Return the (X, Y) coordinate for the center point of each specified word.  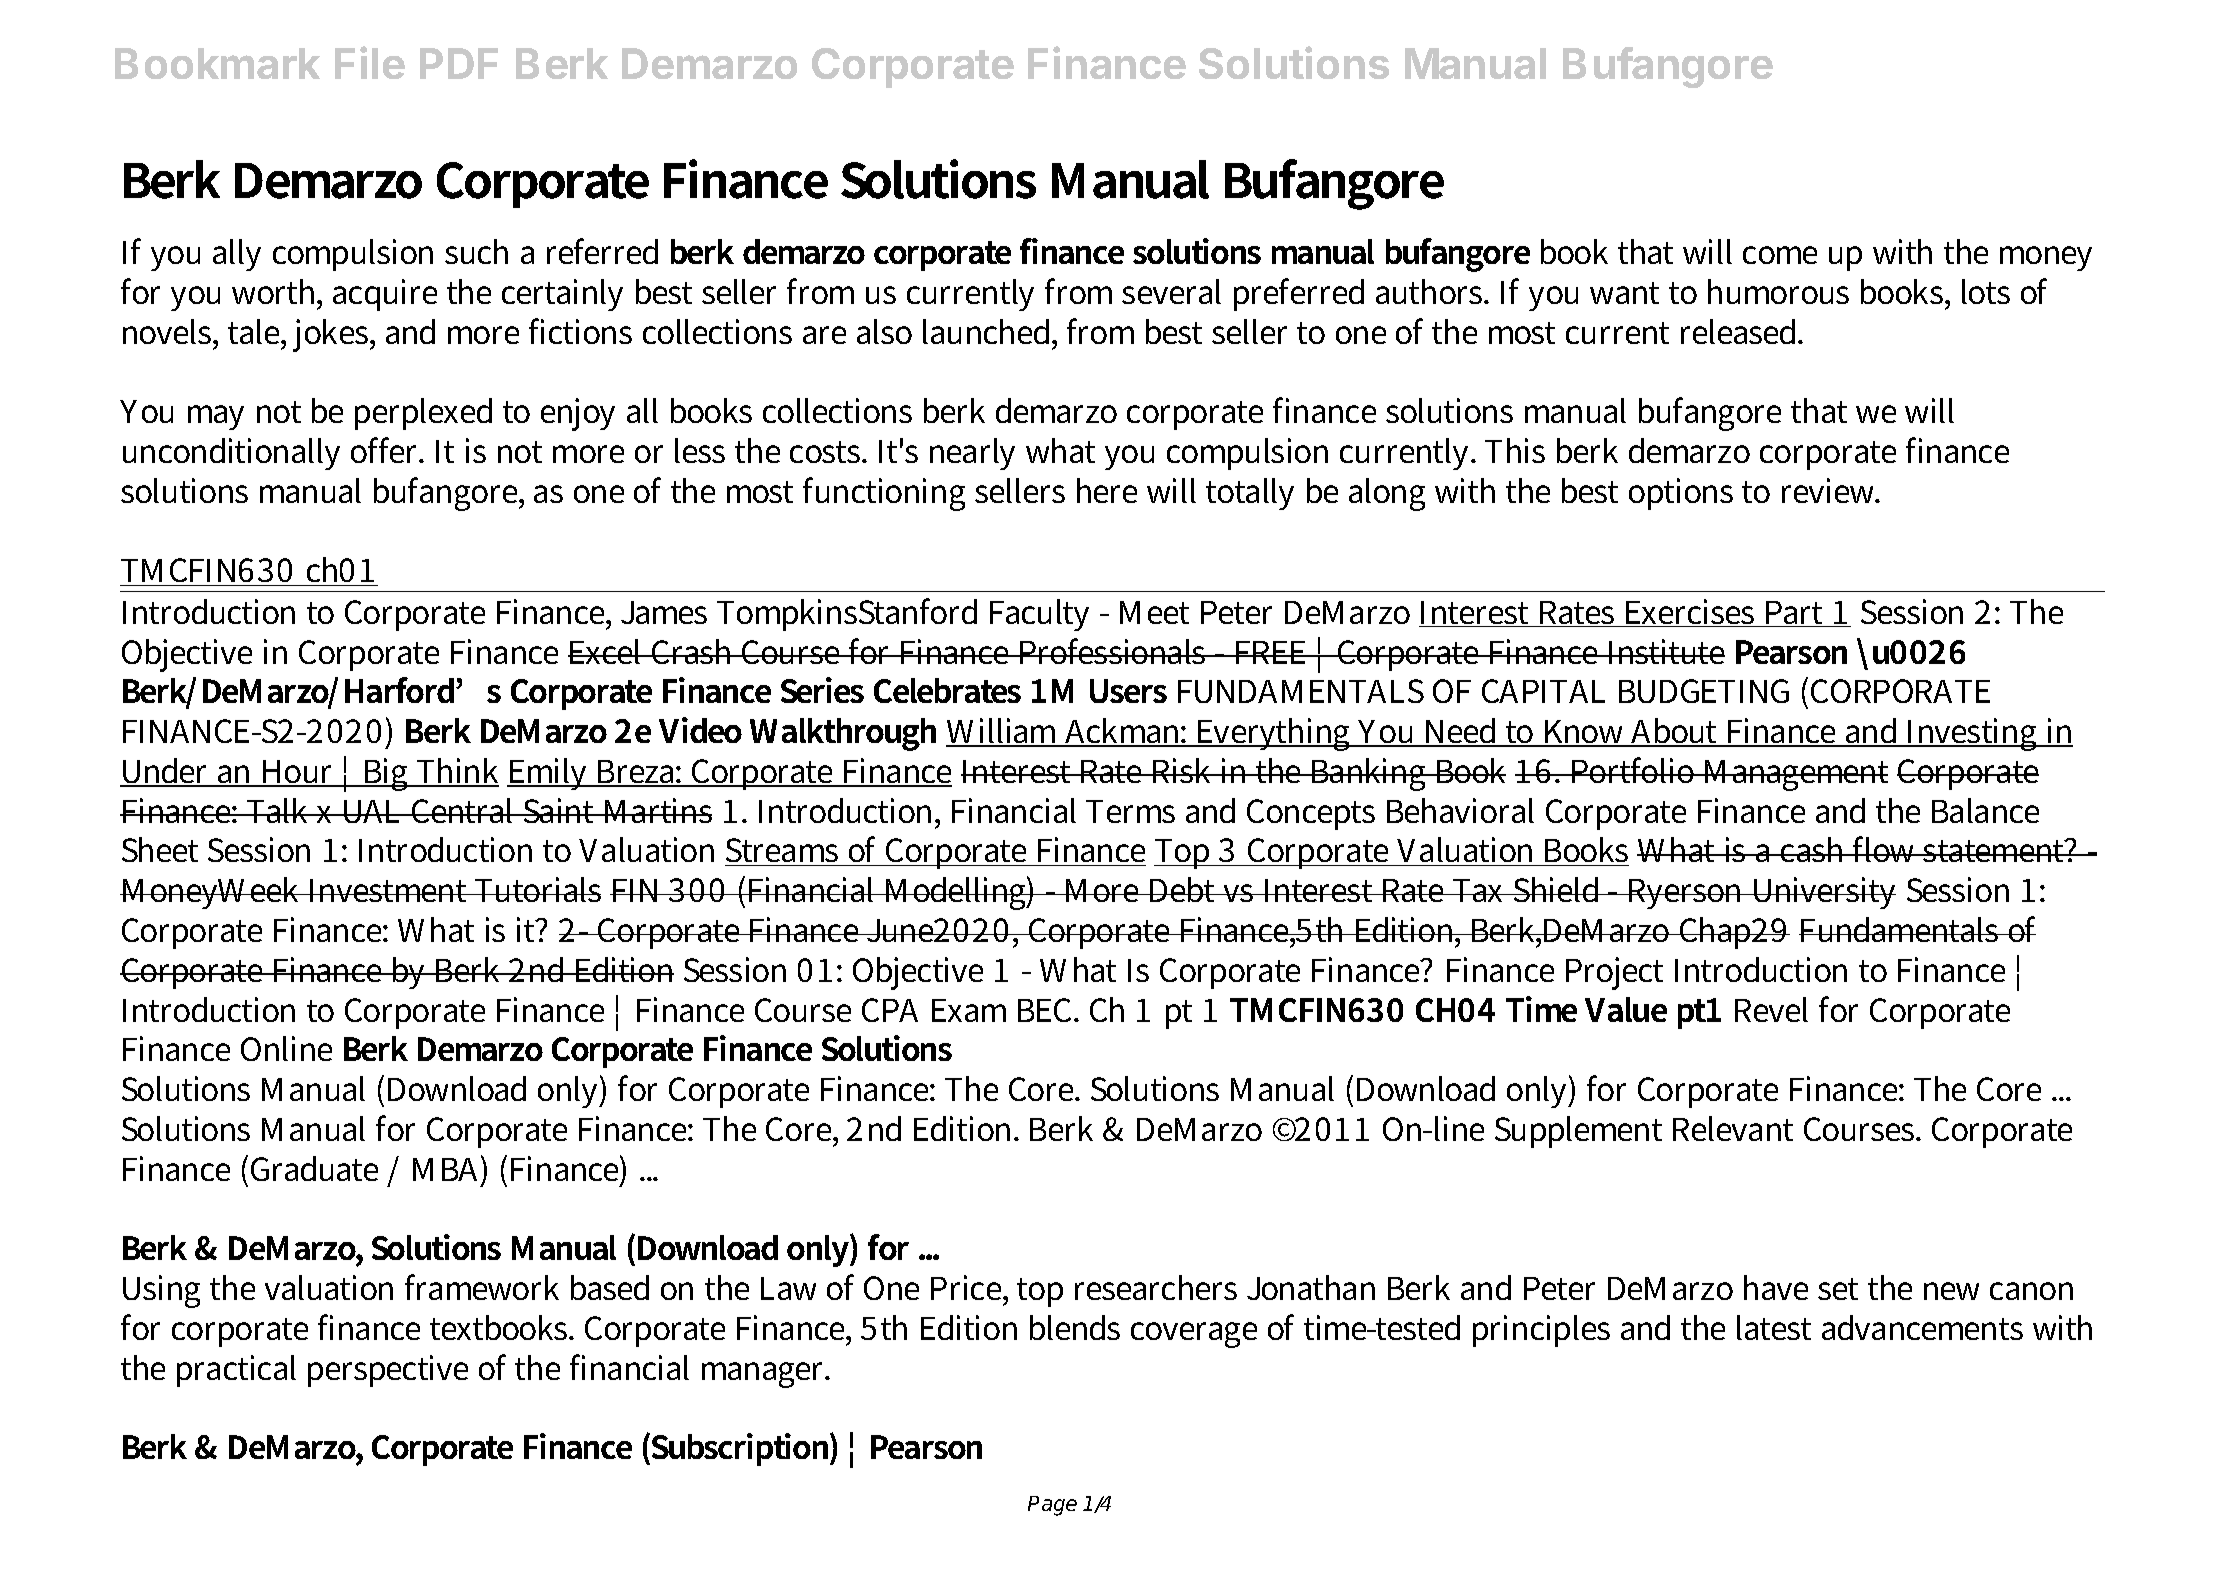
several (1171, 291)
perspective (388, 1371)
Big (386, 774)
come (1780, 255)
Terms (1130, 811)
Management (1794, 775)
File (370, 62)
